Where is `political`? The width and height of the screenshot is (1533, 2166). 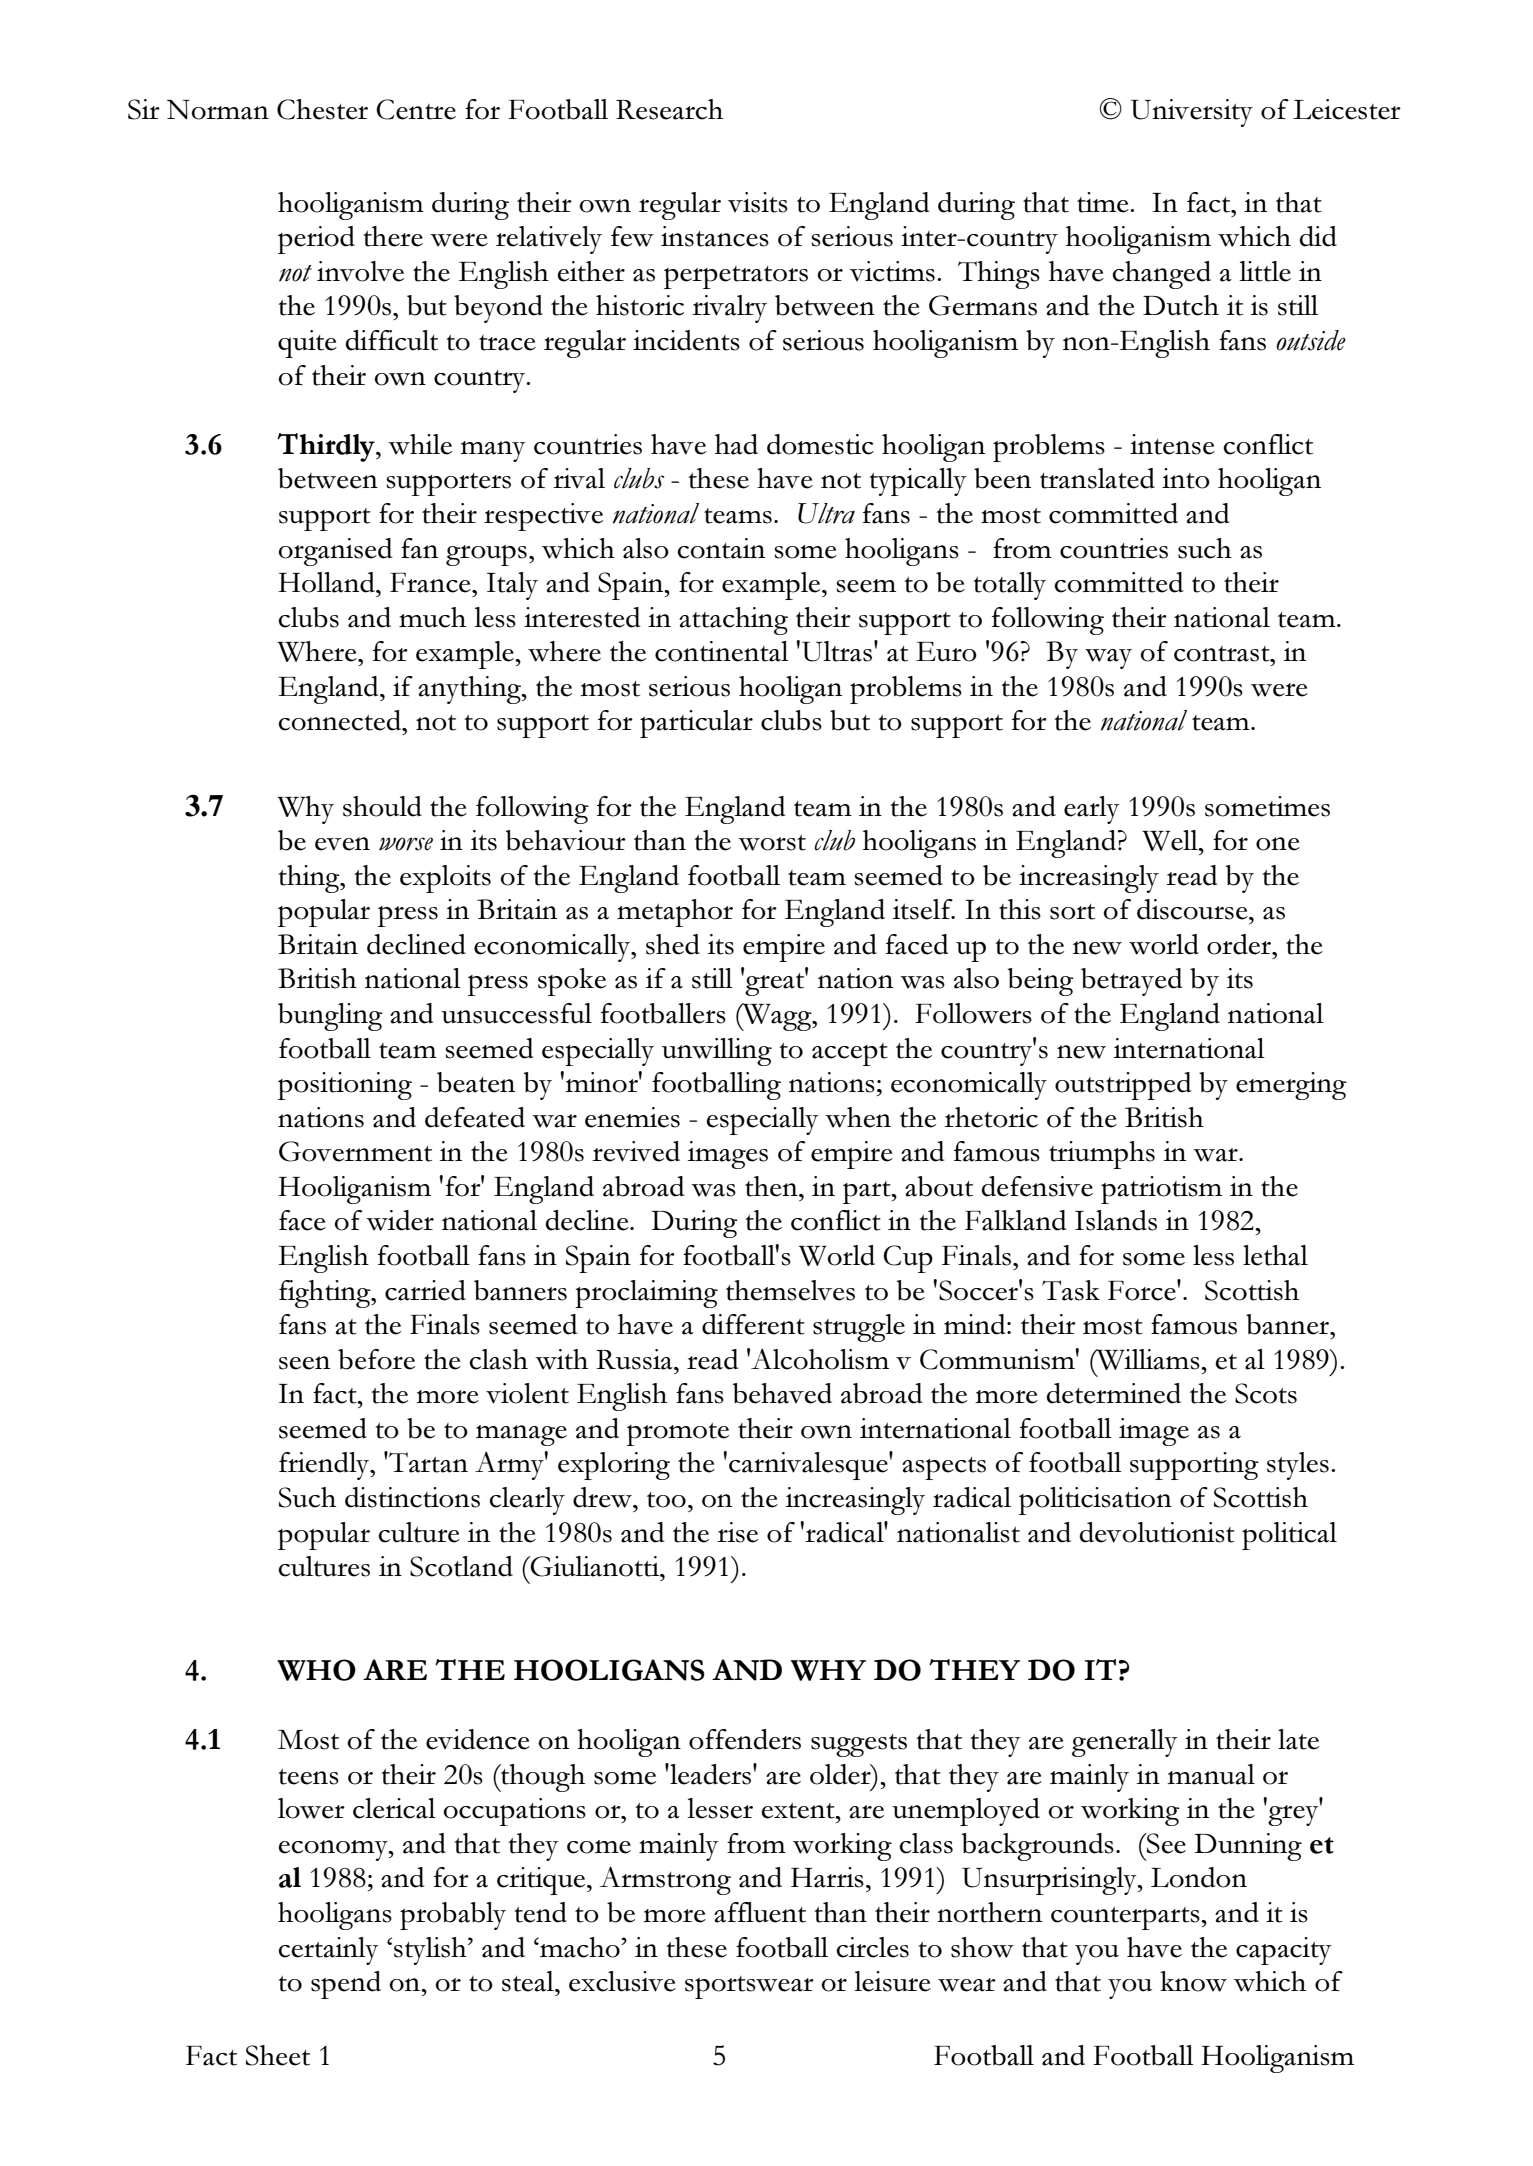 political is located at coordinates (1289, 1536).
